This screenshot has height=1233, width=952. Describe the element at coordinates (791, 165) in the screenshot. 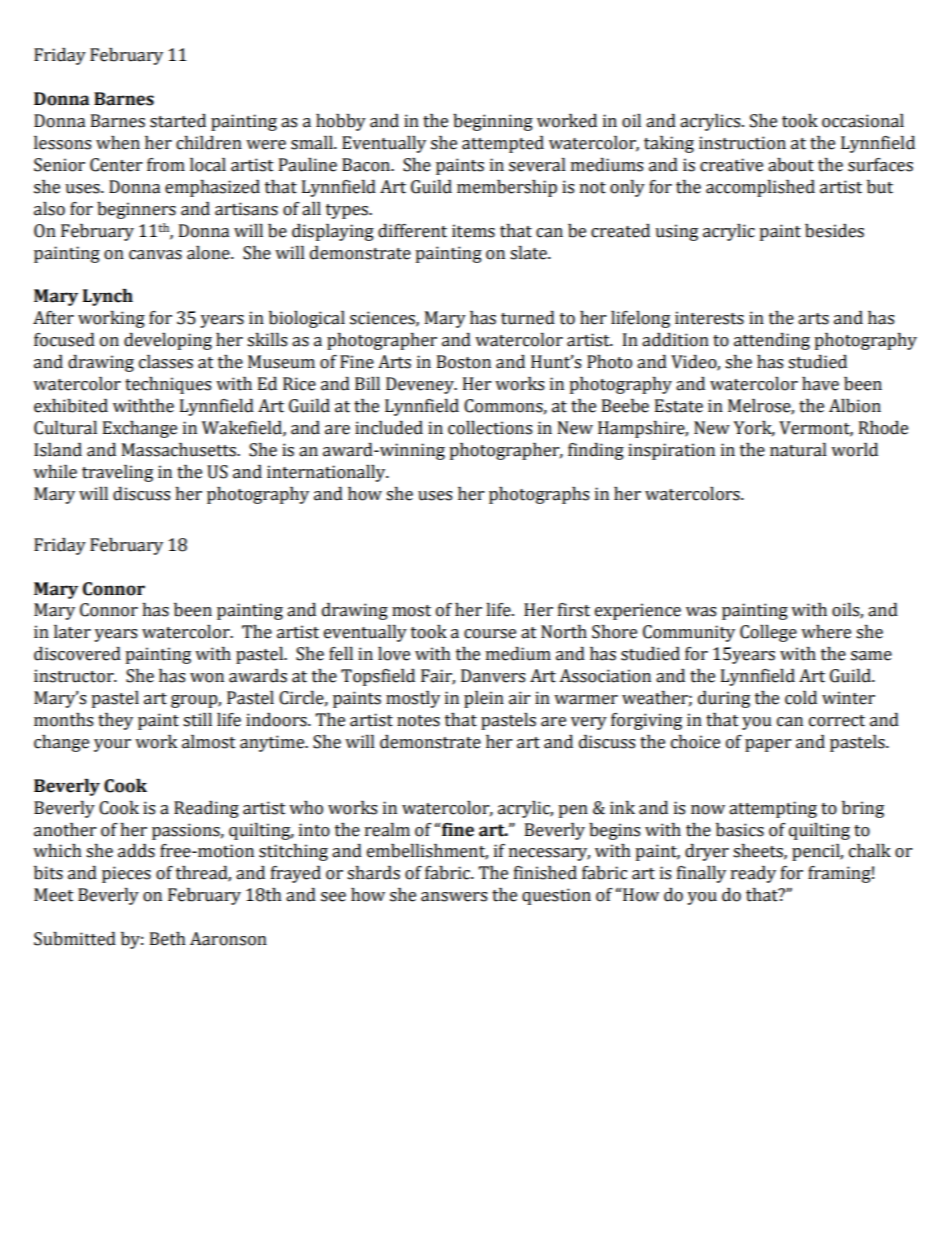

I see `about` at that location.
